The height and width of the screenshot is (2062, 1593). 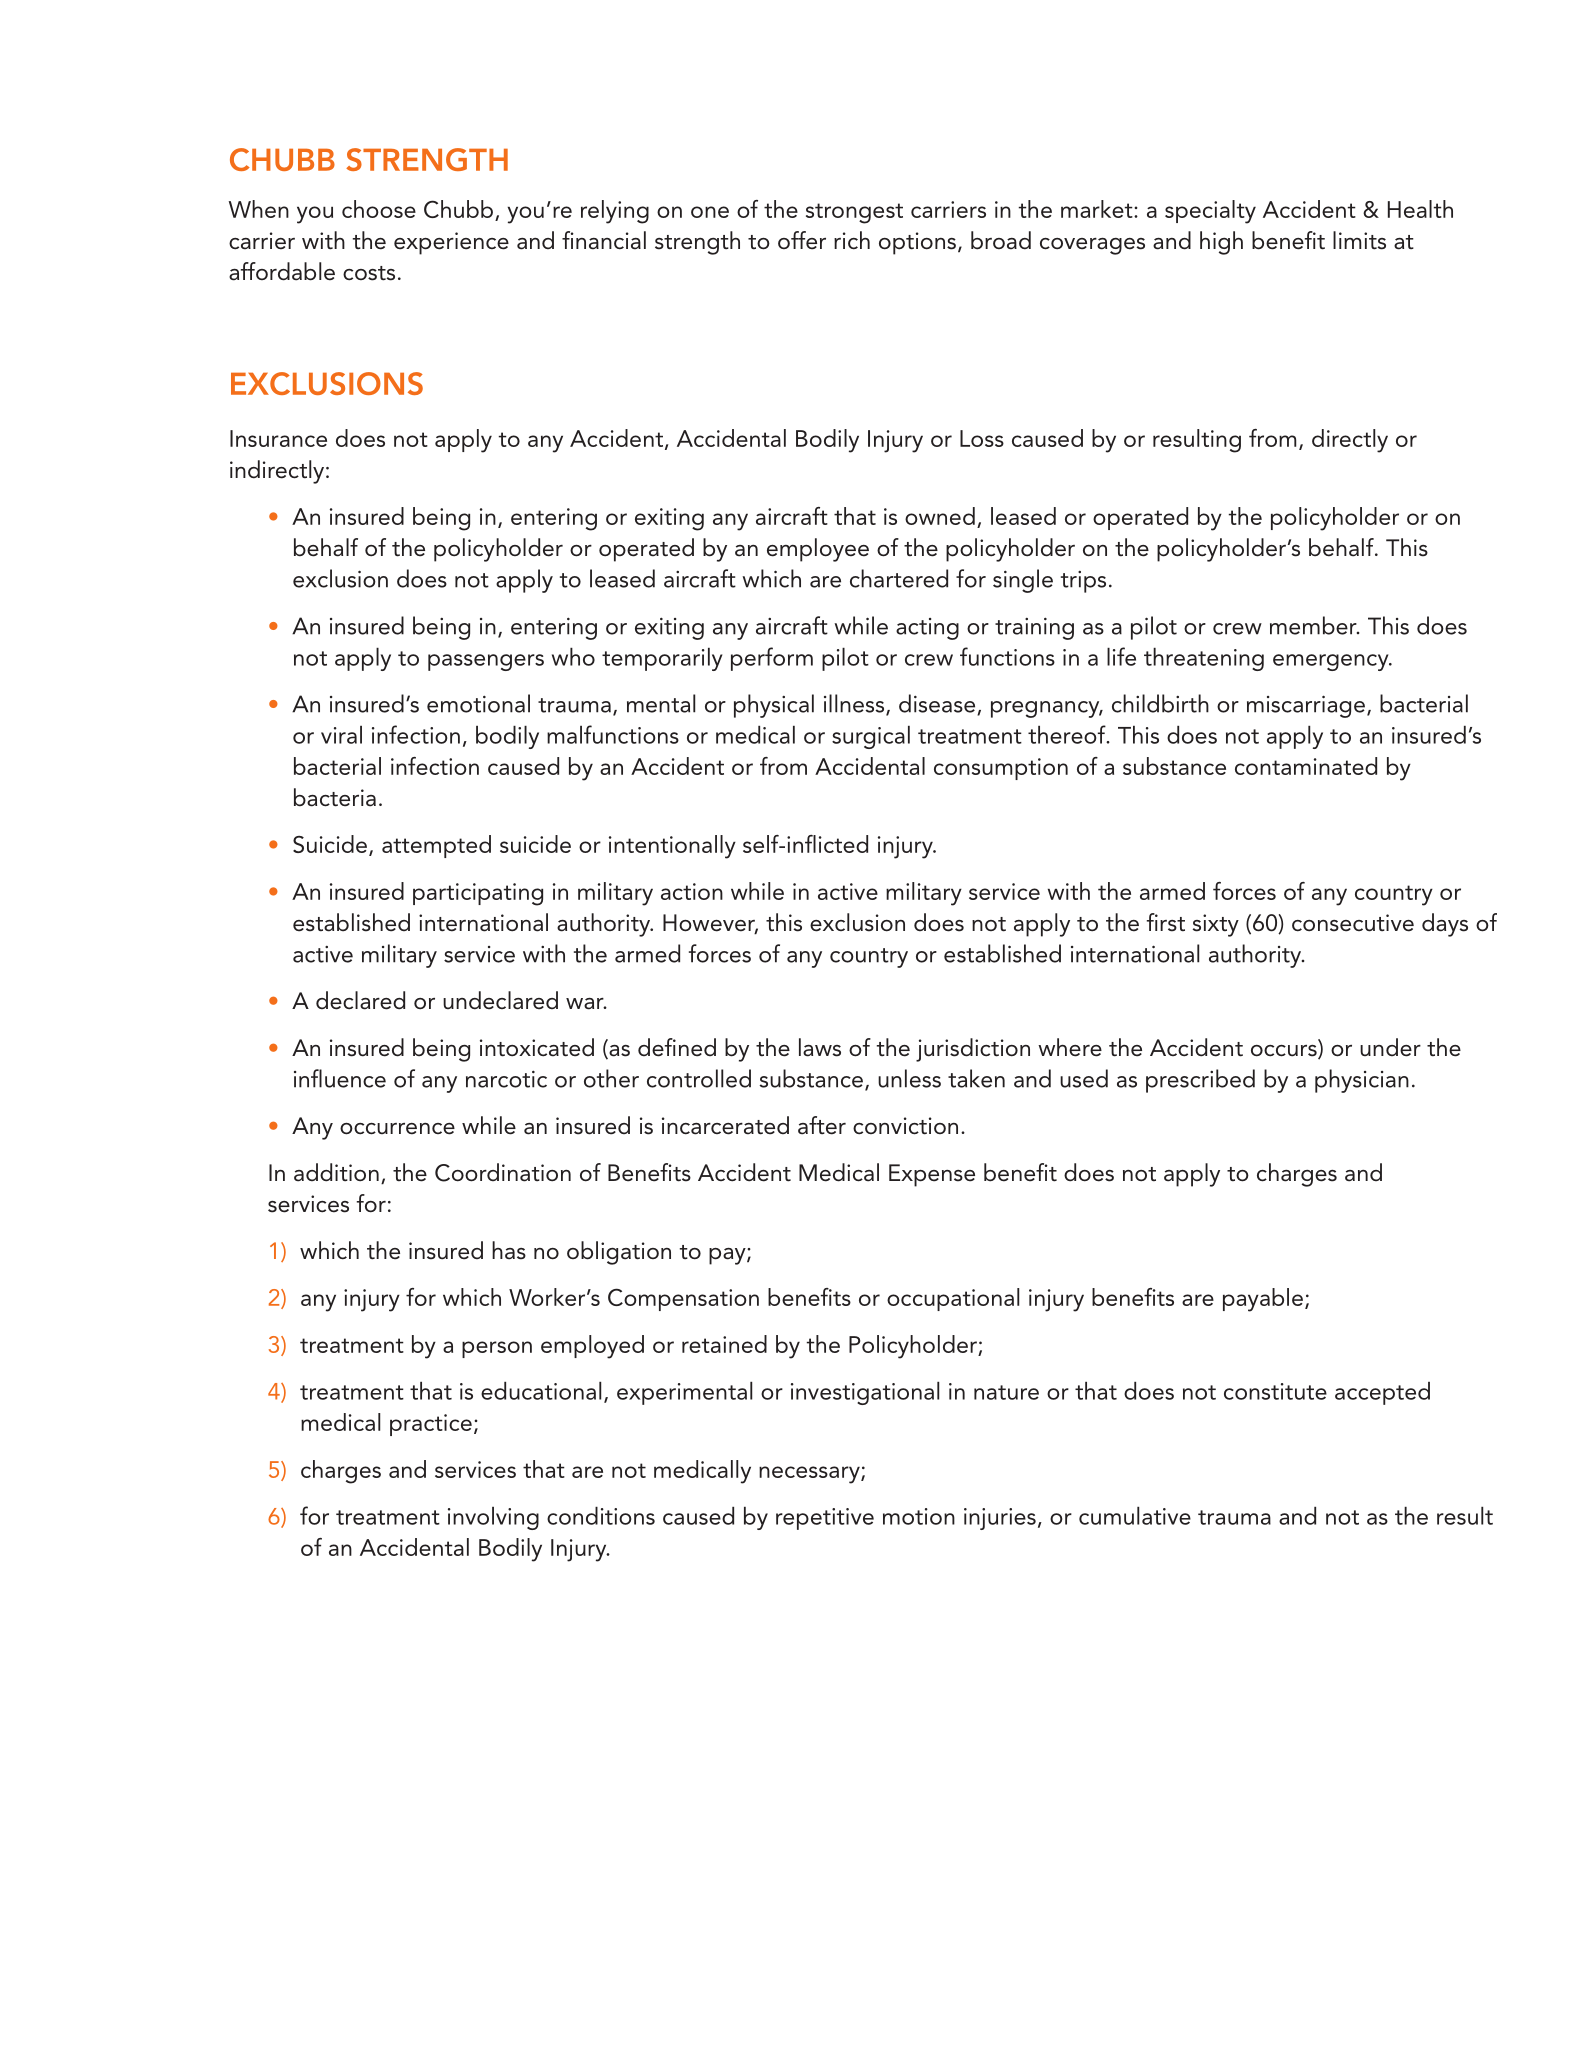 What do you see at coordinates (431, 1425) in the screenshot?
I see `practice` at bounding box center [431, 1425].
